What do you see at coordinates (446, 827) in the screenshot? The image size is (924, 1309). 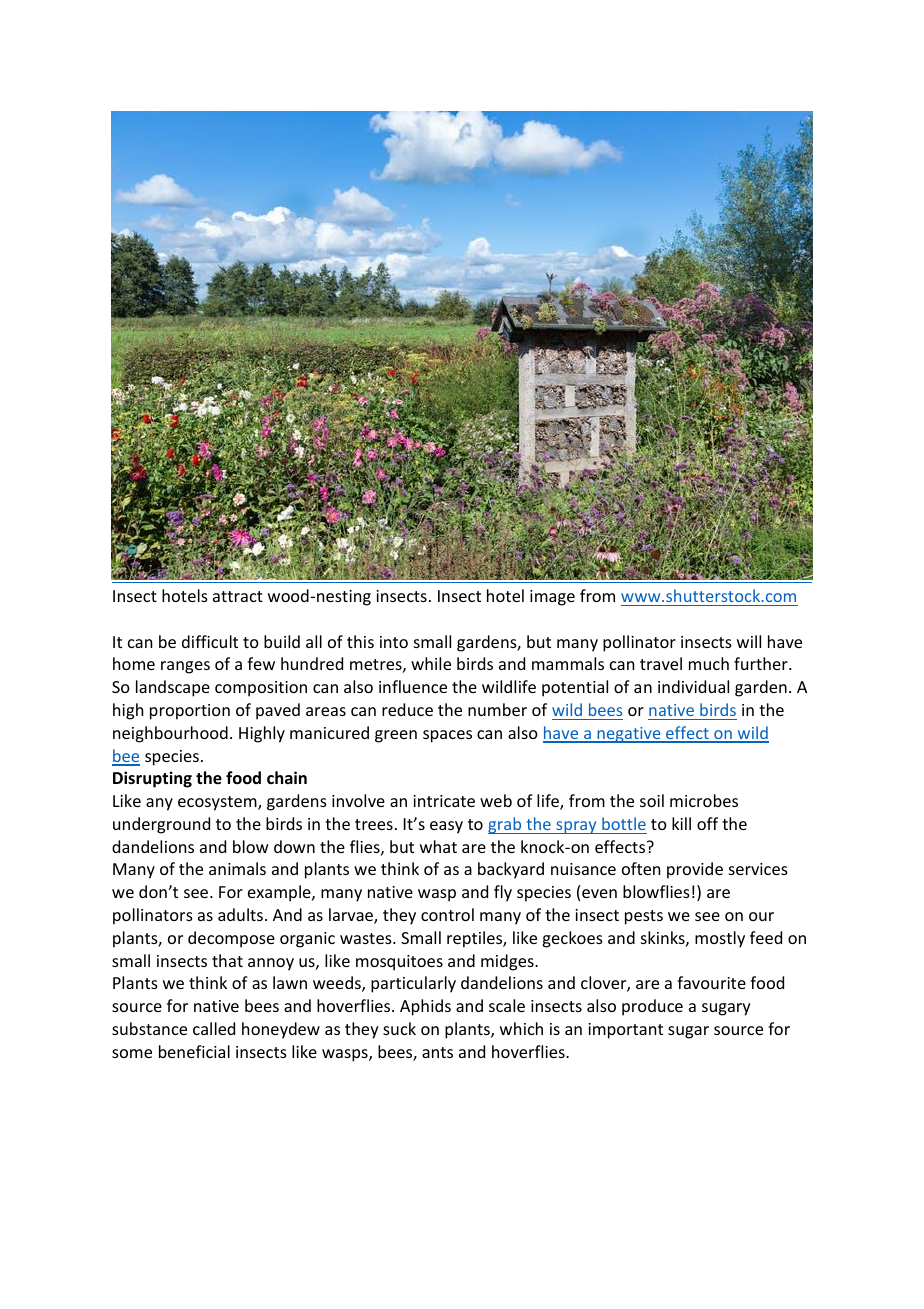 I see `easy` at bounding box center [446, 827].
